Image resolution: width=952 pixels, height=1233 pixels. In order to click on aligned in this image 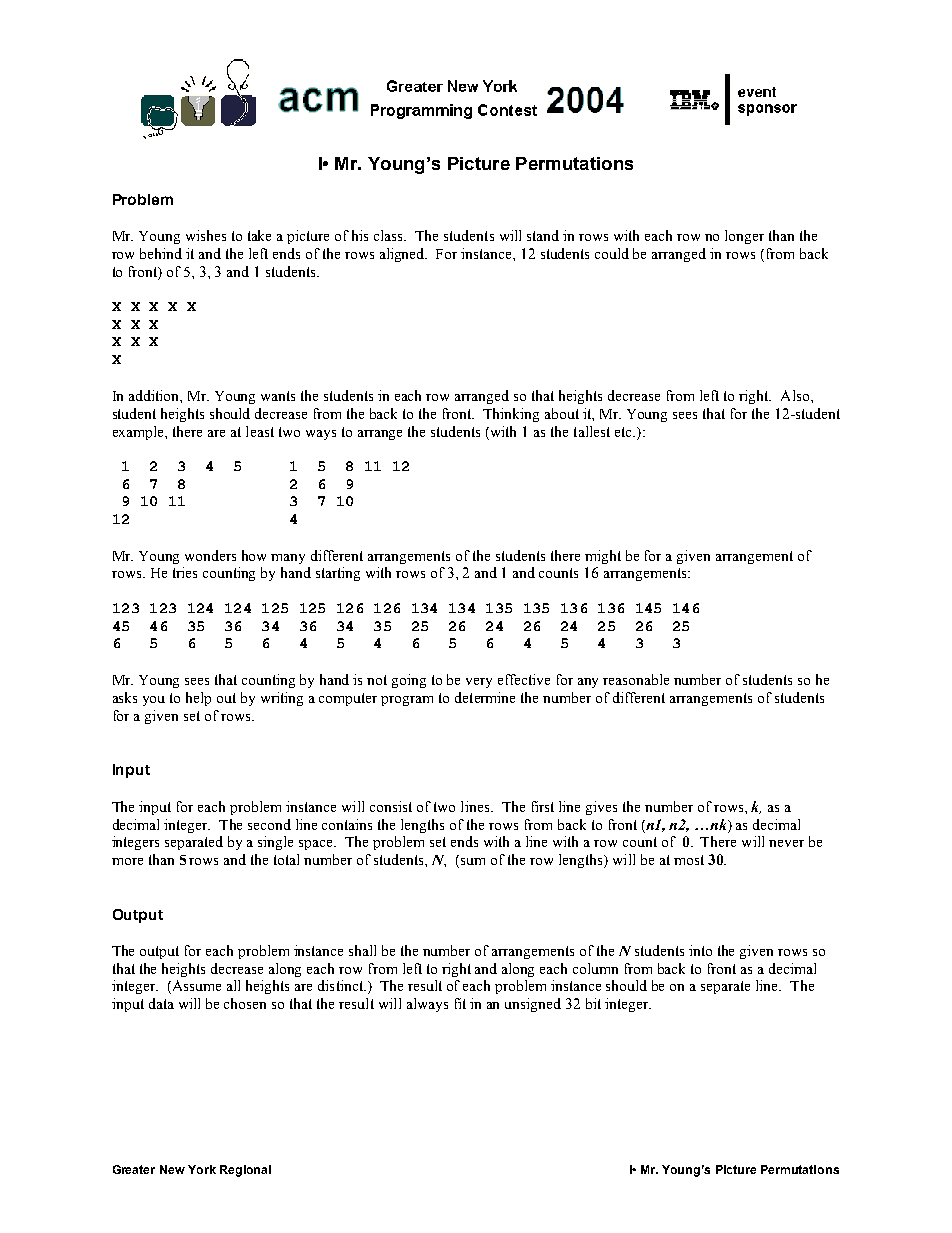, I will do `click(403, 255)`.
